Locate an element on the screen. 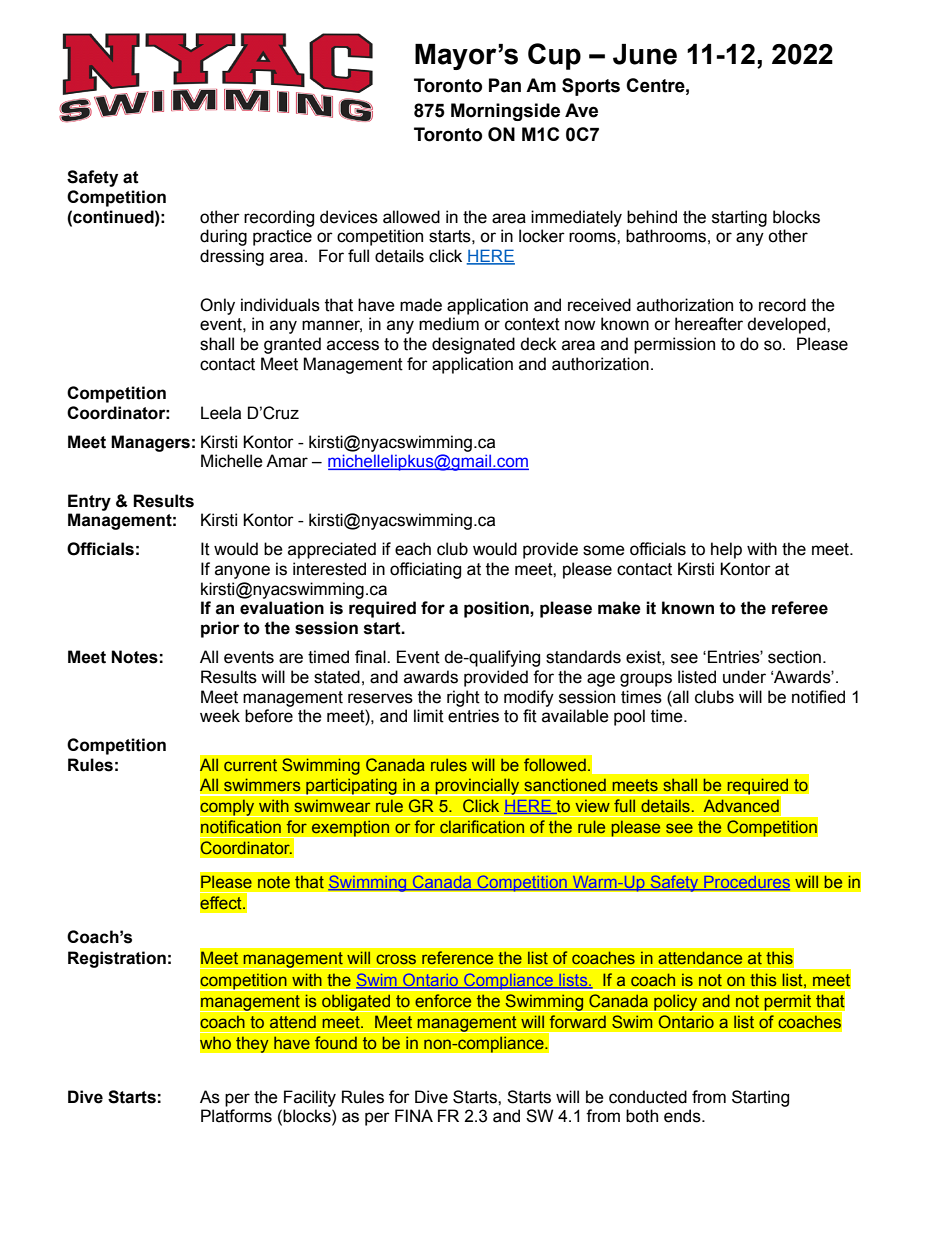  designated is located at coordinates (473, 345).
